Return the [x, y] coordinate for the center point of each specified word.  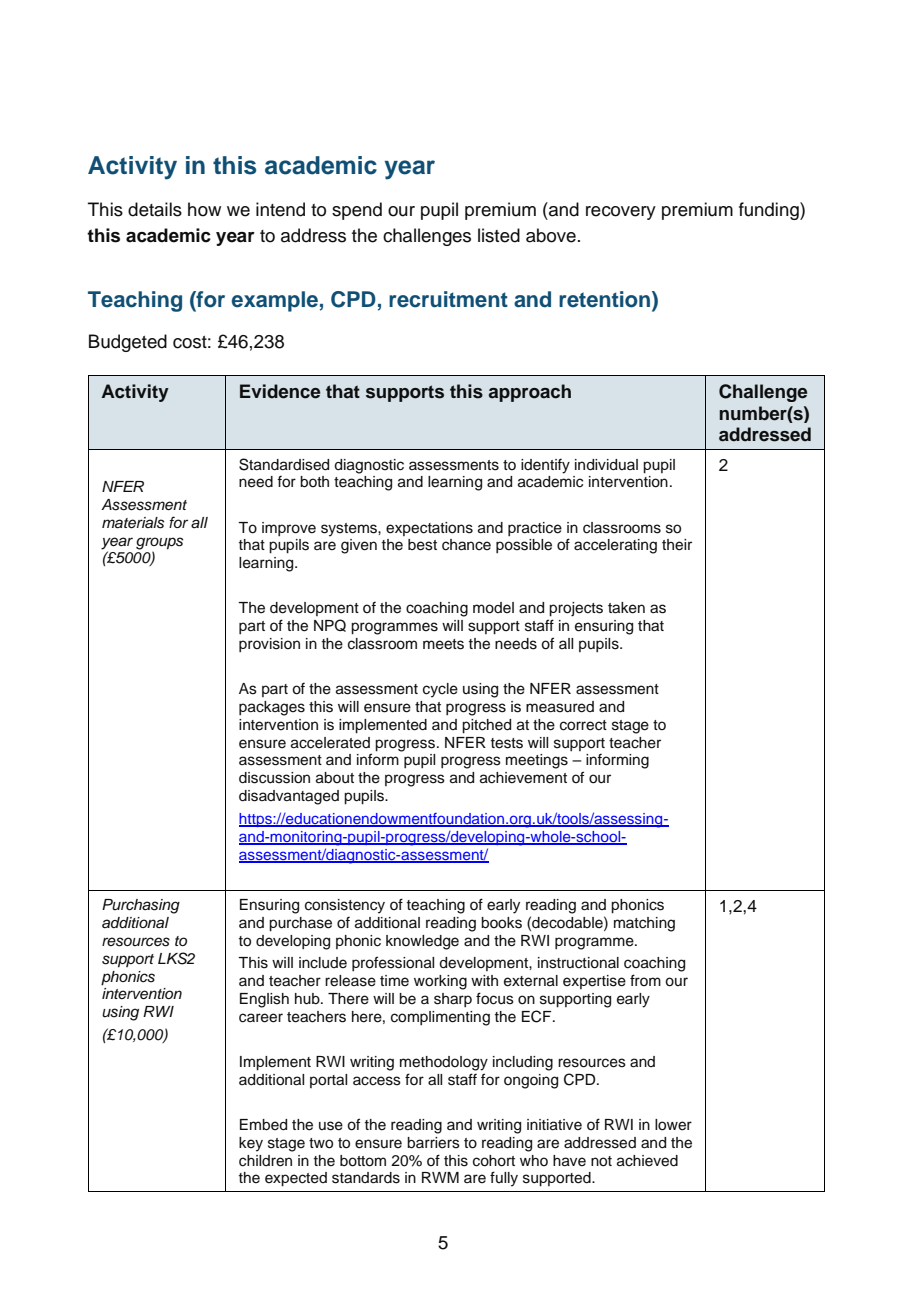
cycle [440, 690]
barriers [433, 1143]
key [251, 1144]
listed [499, 235]
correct [583, 725]
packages [272, 708]
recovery [621, 213]
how [204, 209]
